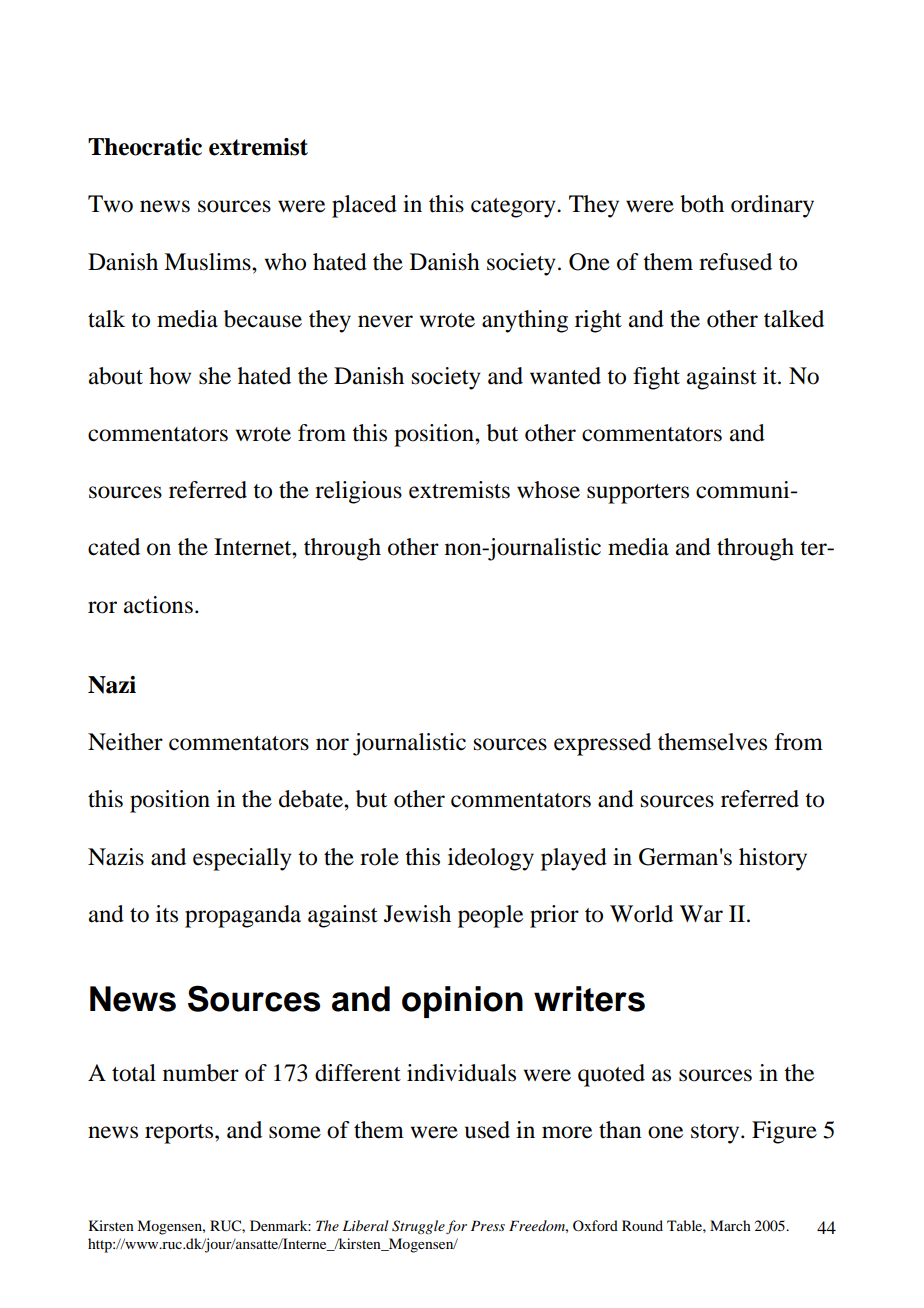 The image size is (924, 1308). What do you see at coordinates (125, 742) in the image?
I see `Neither` at bounding box center [125, 742].
